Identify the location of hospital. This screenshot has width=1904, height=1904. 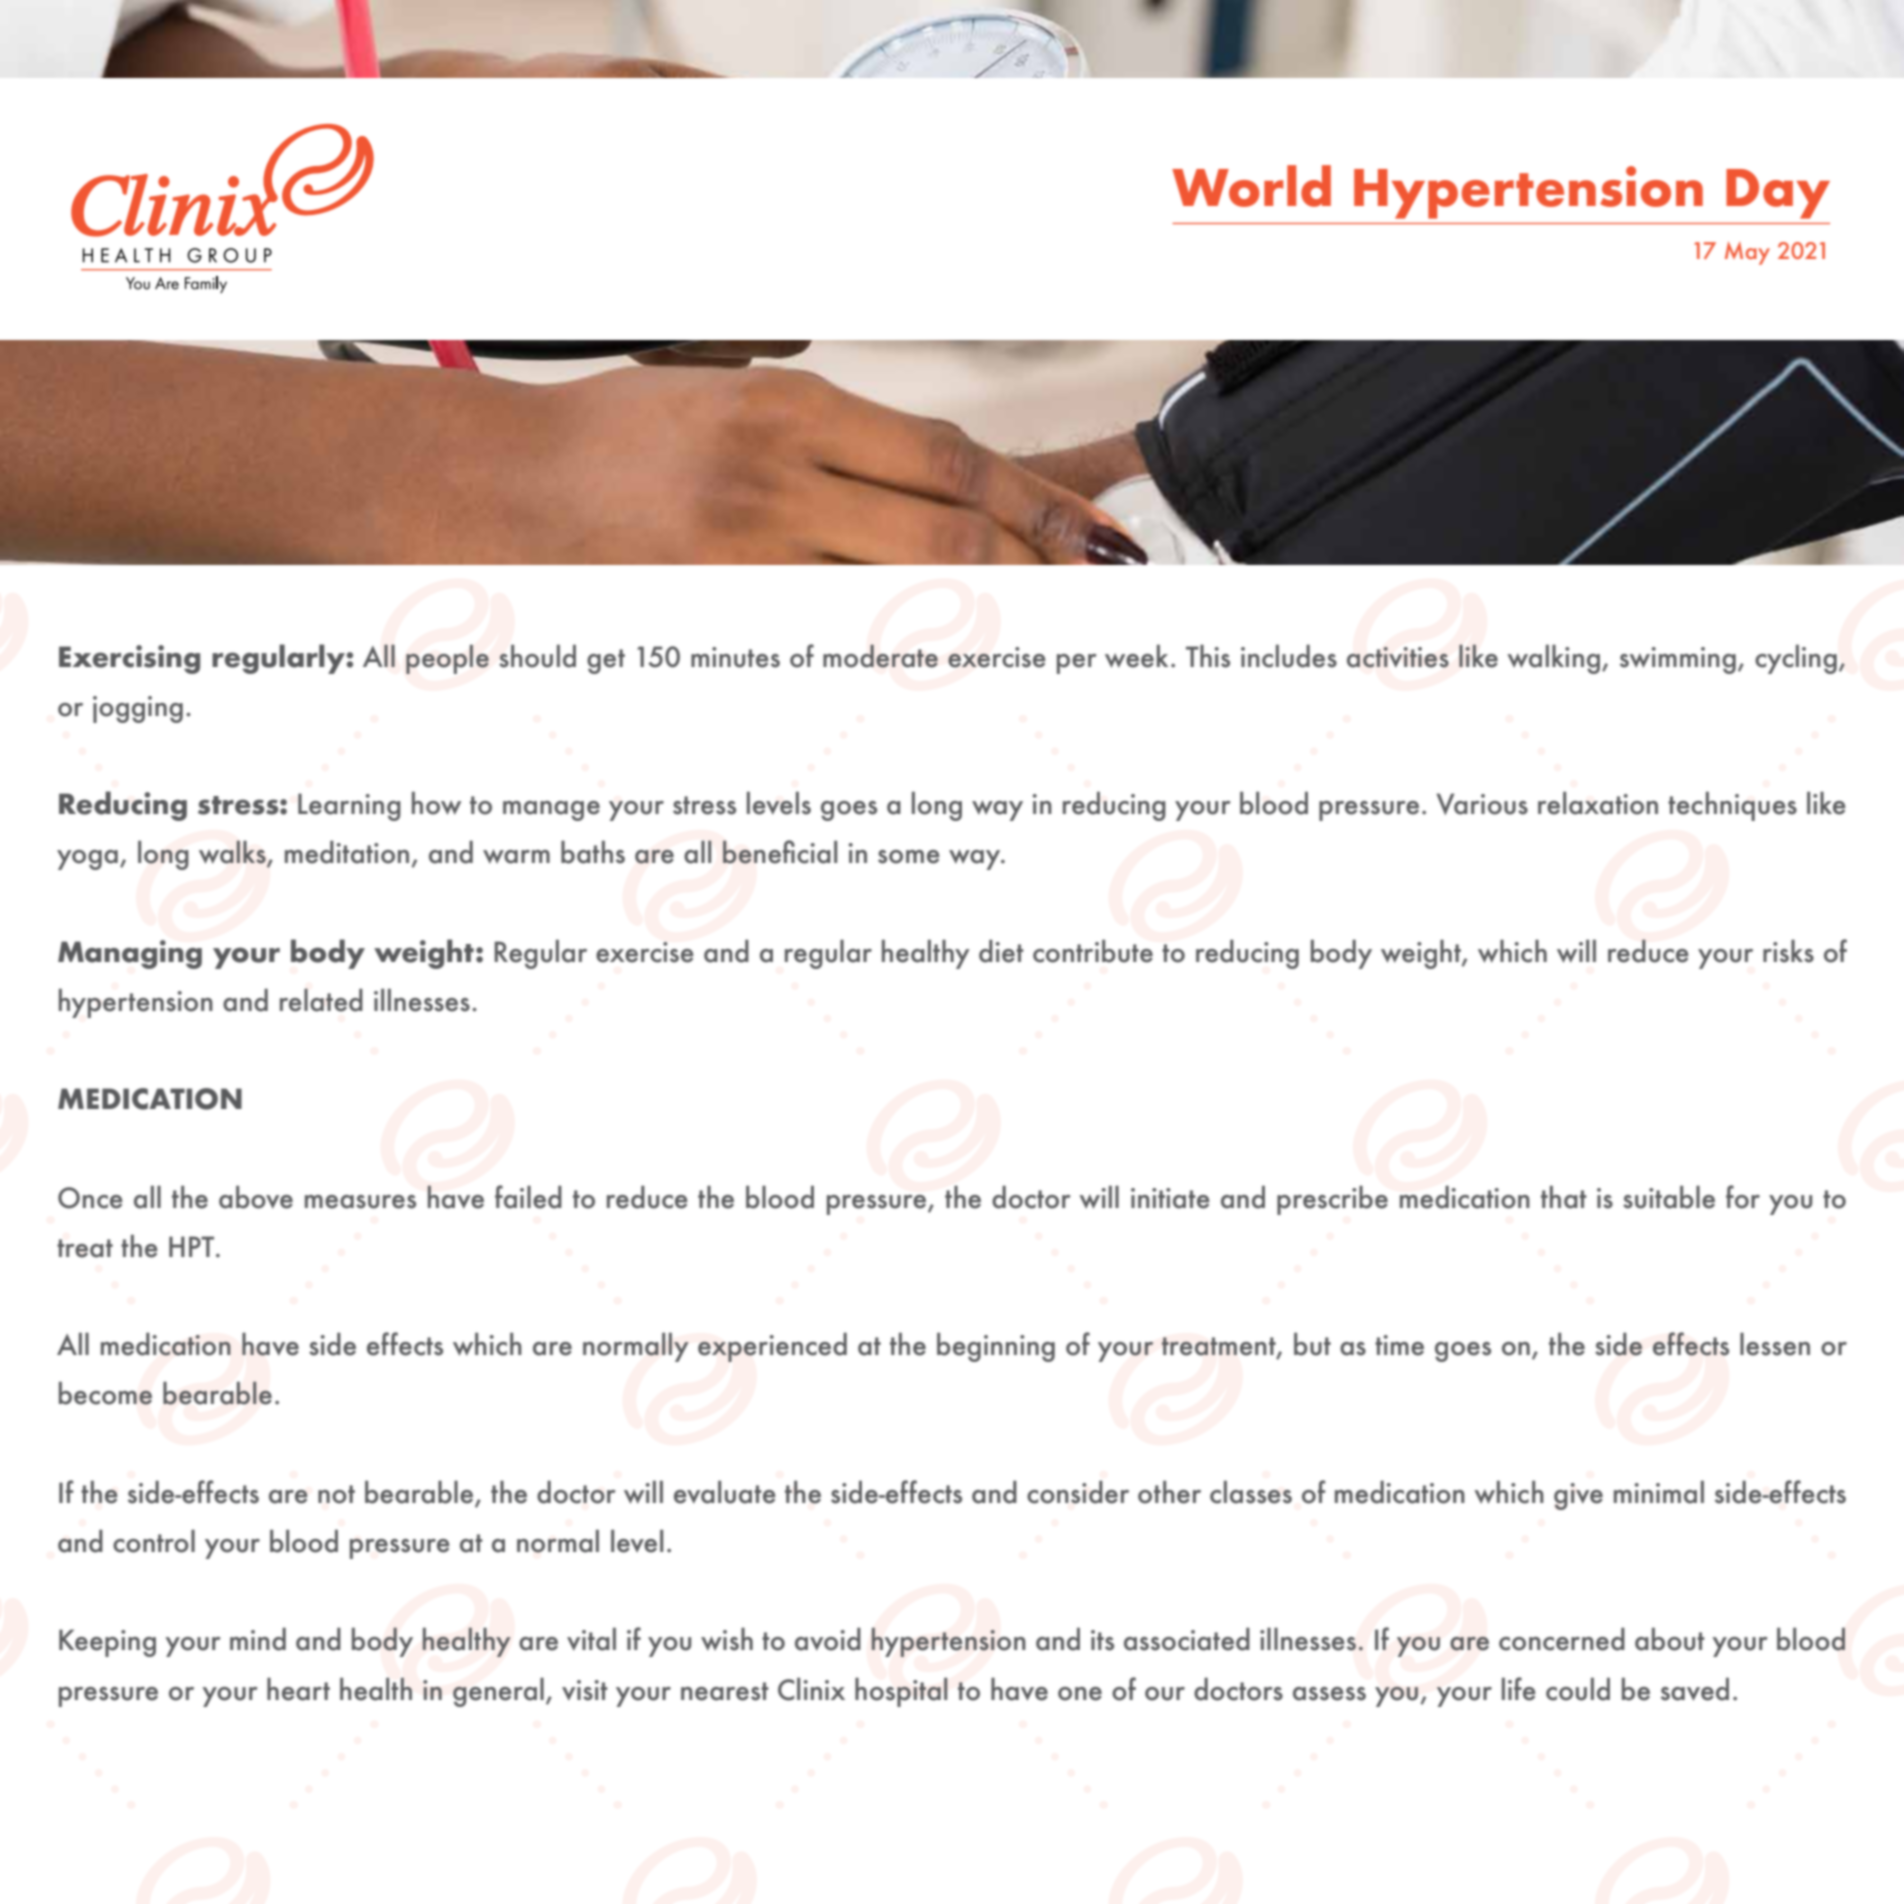
(901, 1692).
